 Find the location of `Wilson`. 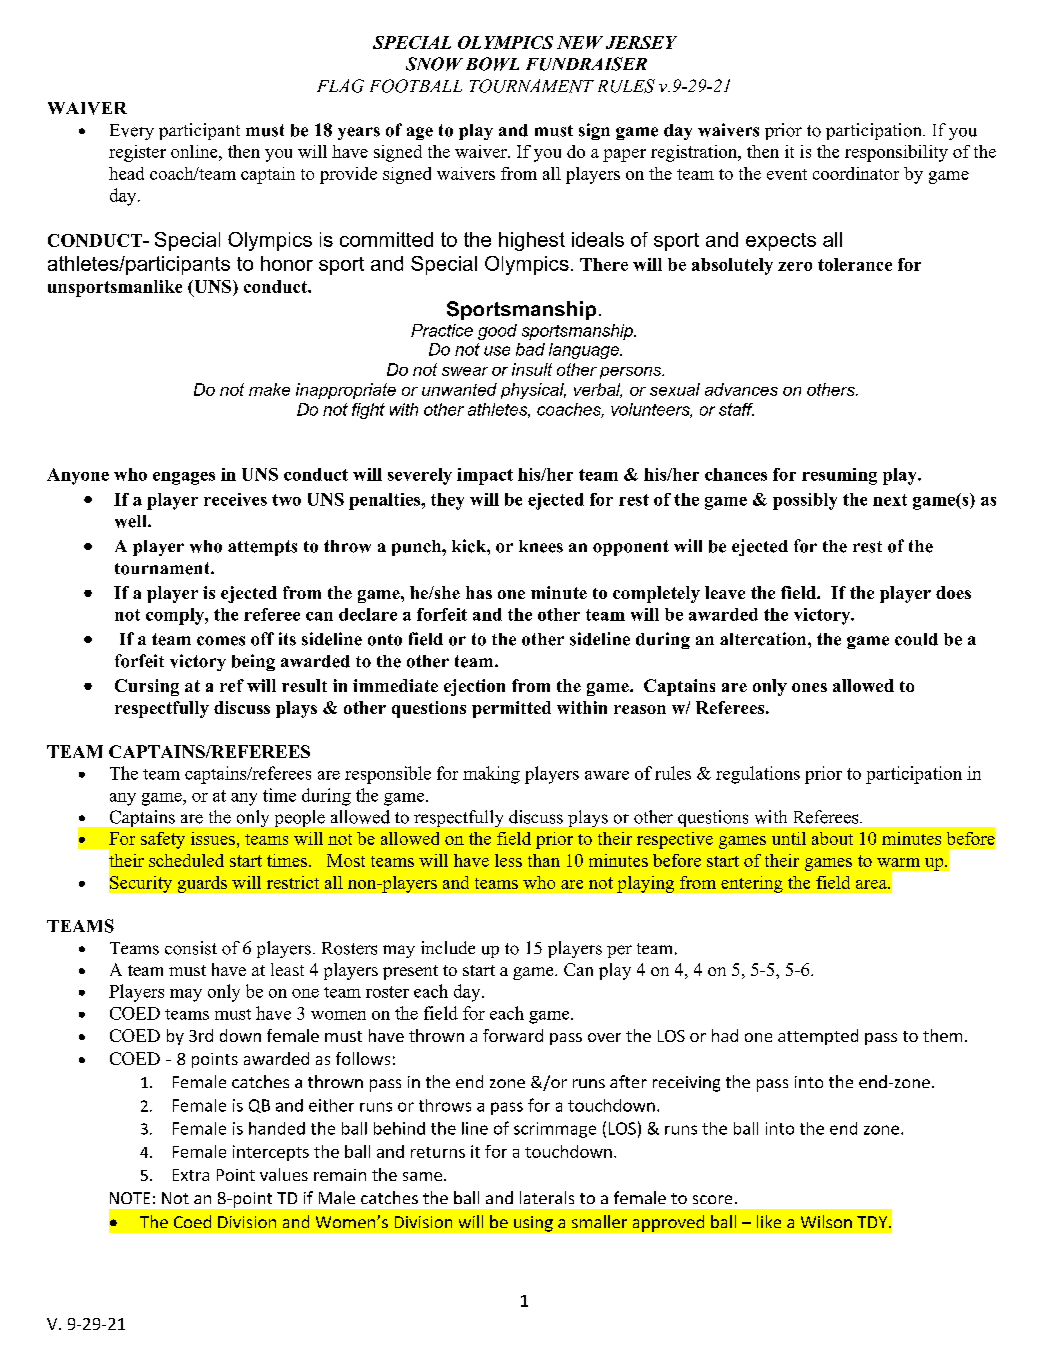

Wilson is located at coordinates (826, 1221).
